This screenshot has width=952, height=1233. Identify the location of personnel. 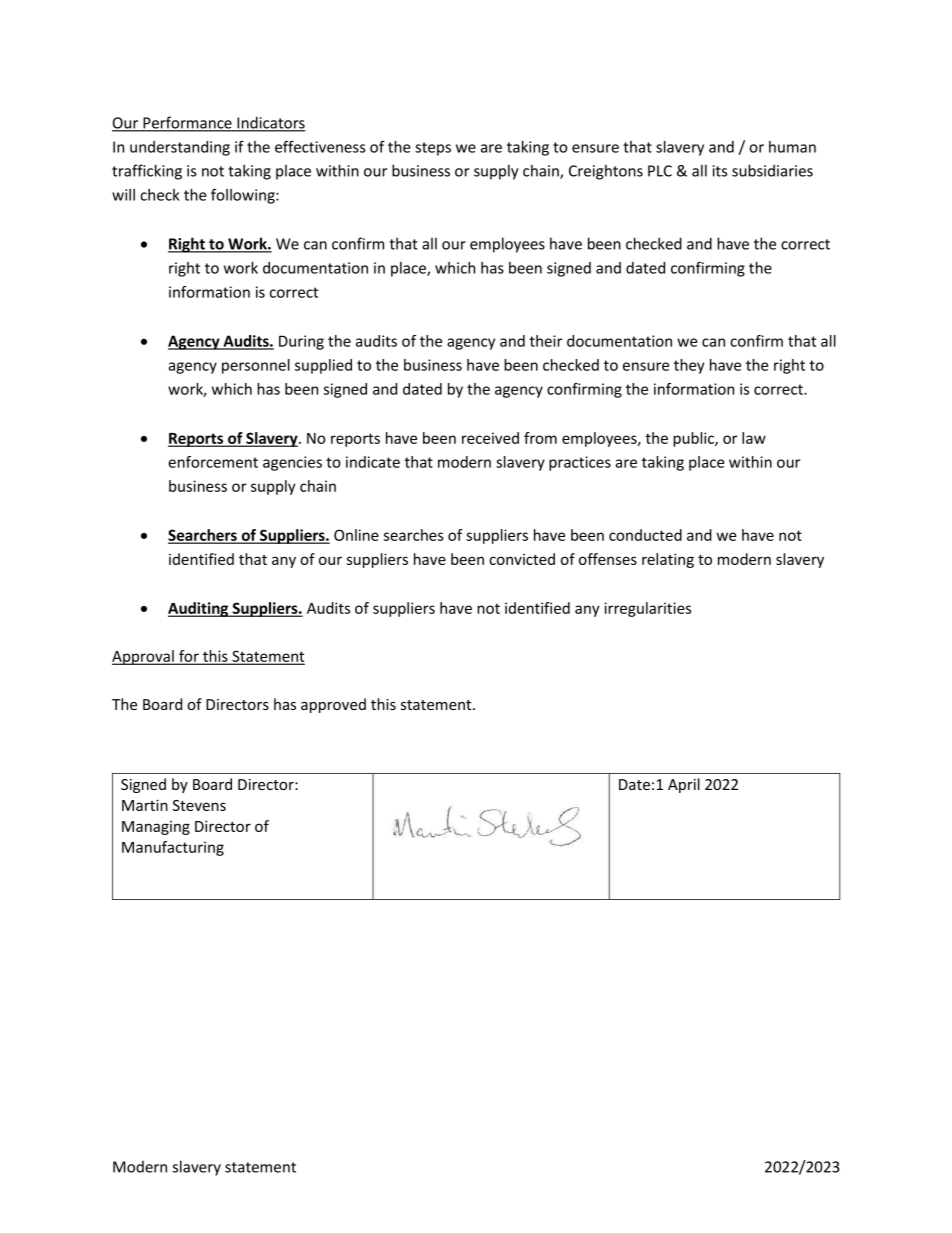
(256, 366).
